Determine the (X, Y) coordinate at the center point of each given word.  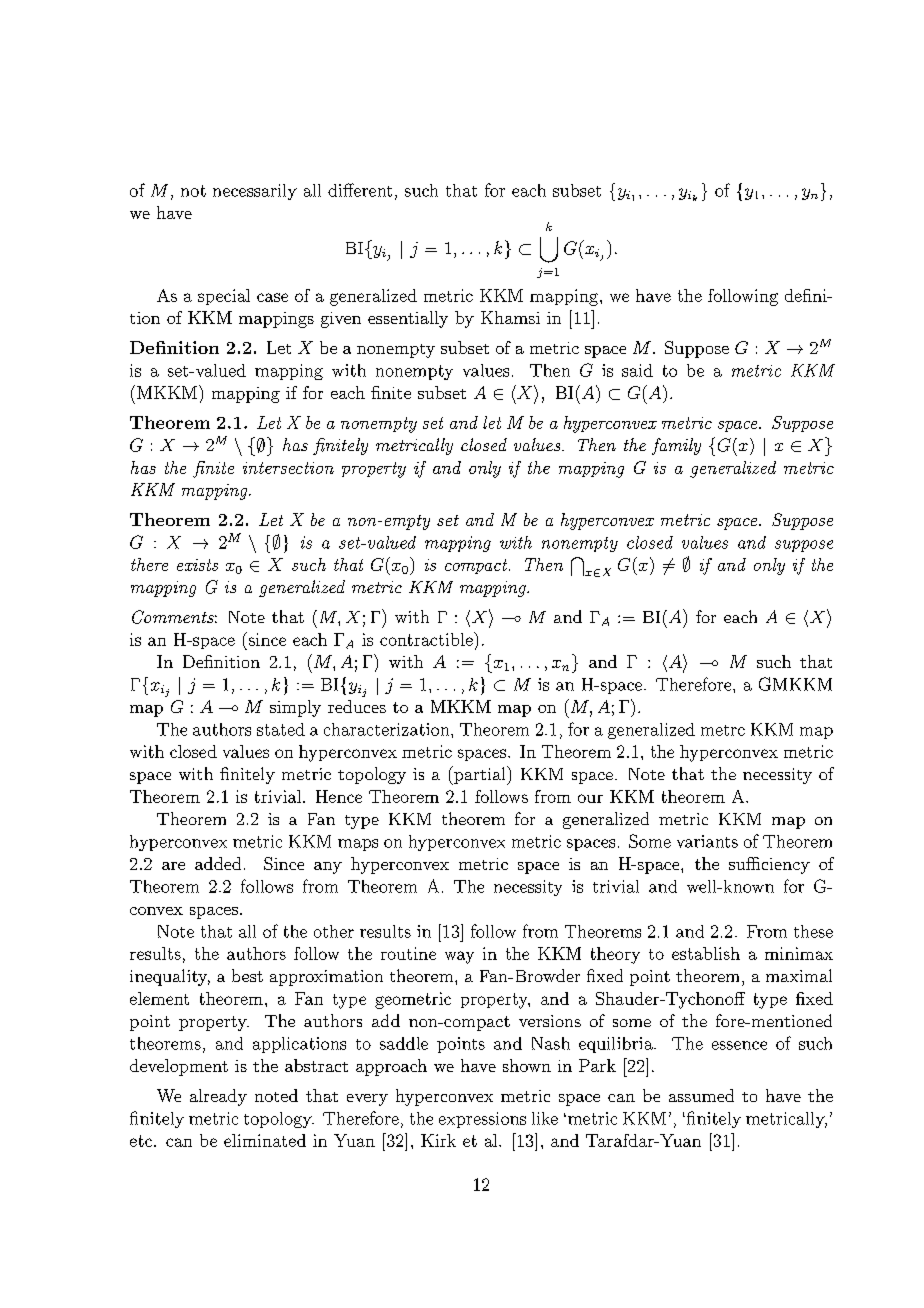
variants (707, 841)
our (590, 798)
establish (706, 953)
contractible (427, 639)
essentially (408, 319)
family (676, 446)
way (459, 957)
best (247, 975)
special (224, 297)
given (341, 320)
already (218, 1097)
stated (281, 729)
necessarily (255, 192)
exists (197, 565)
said (637, 370)
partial (480, 775)
